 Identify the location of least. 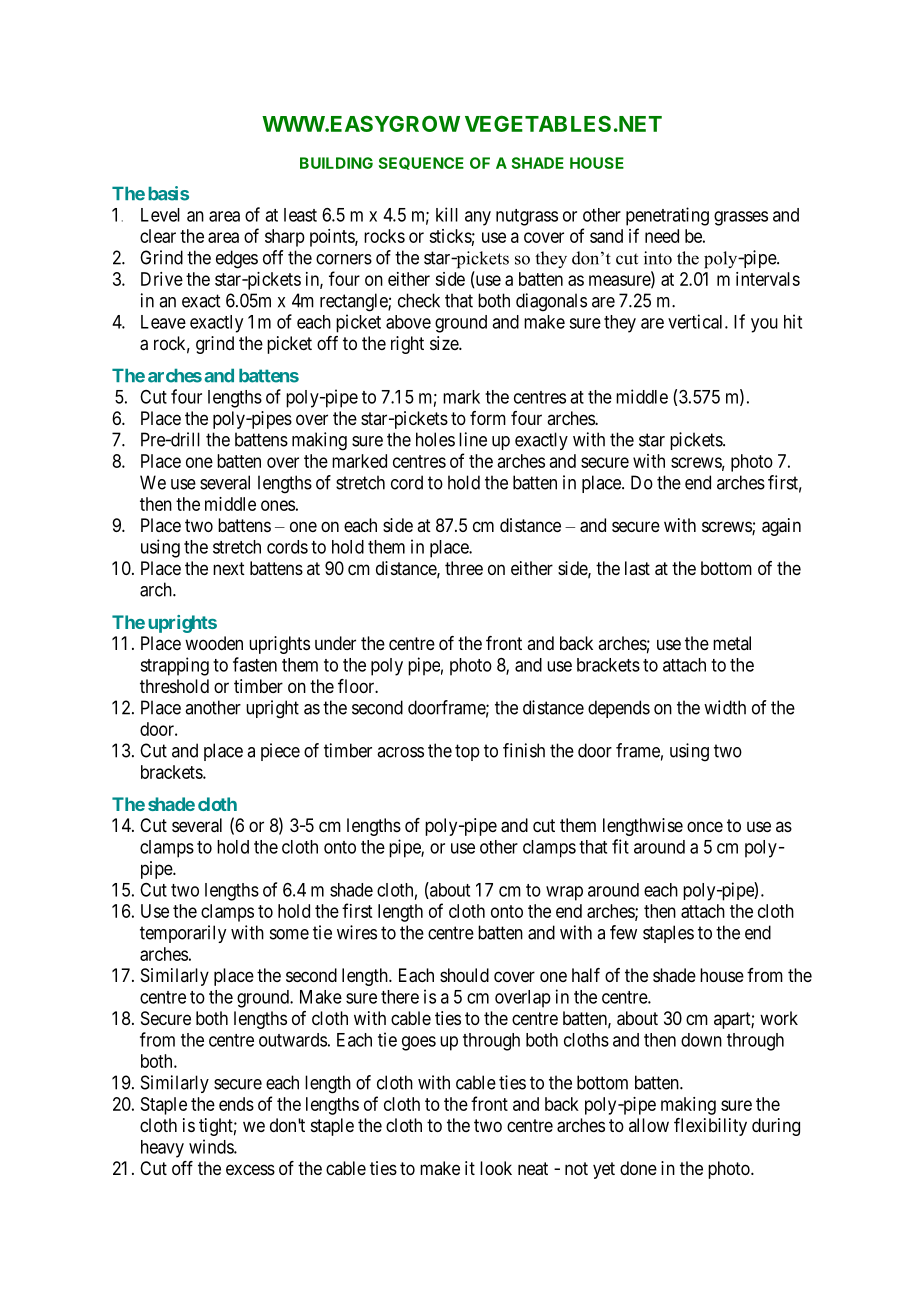
(300, 215).
